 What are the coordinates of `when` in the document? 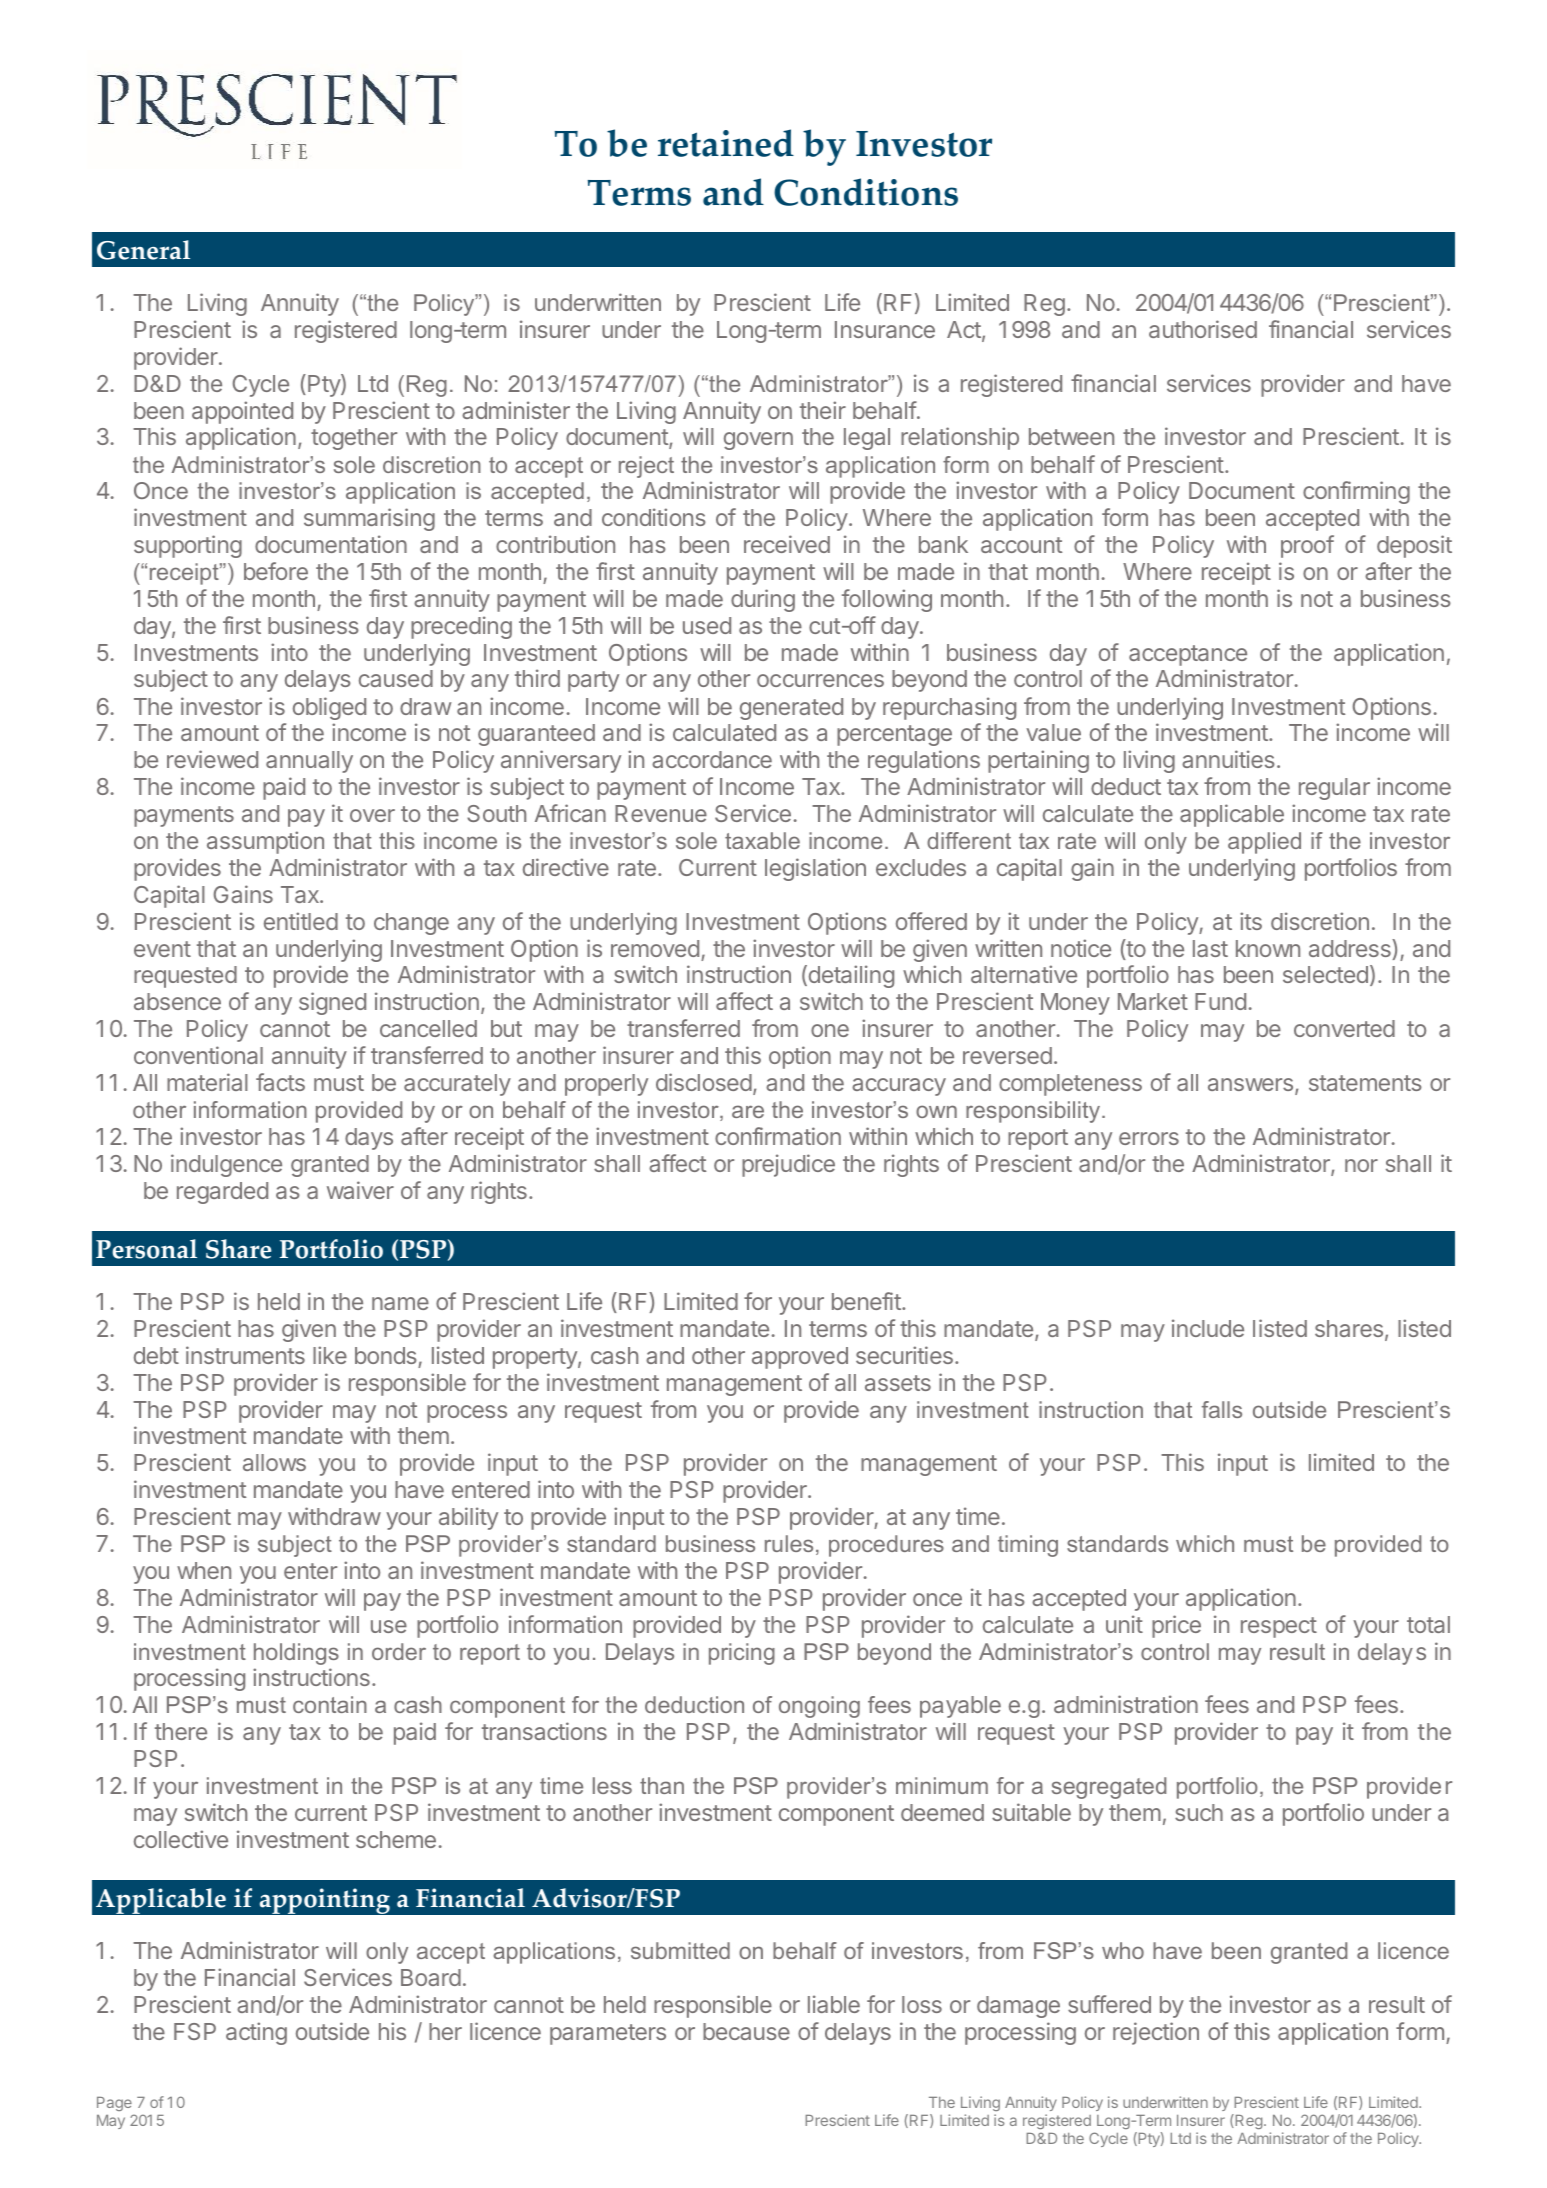 It's located at (204, 1570).
